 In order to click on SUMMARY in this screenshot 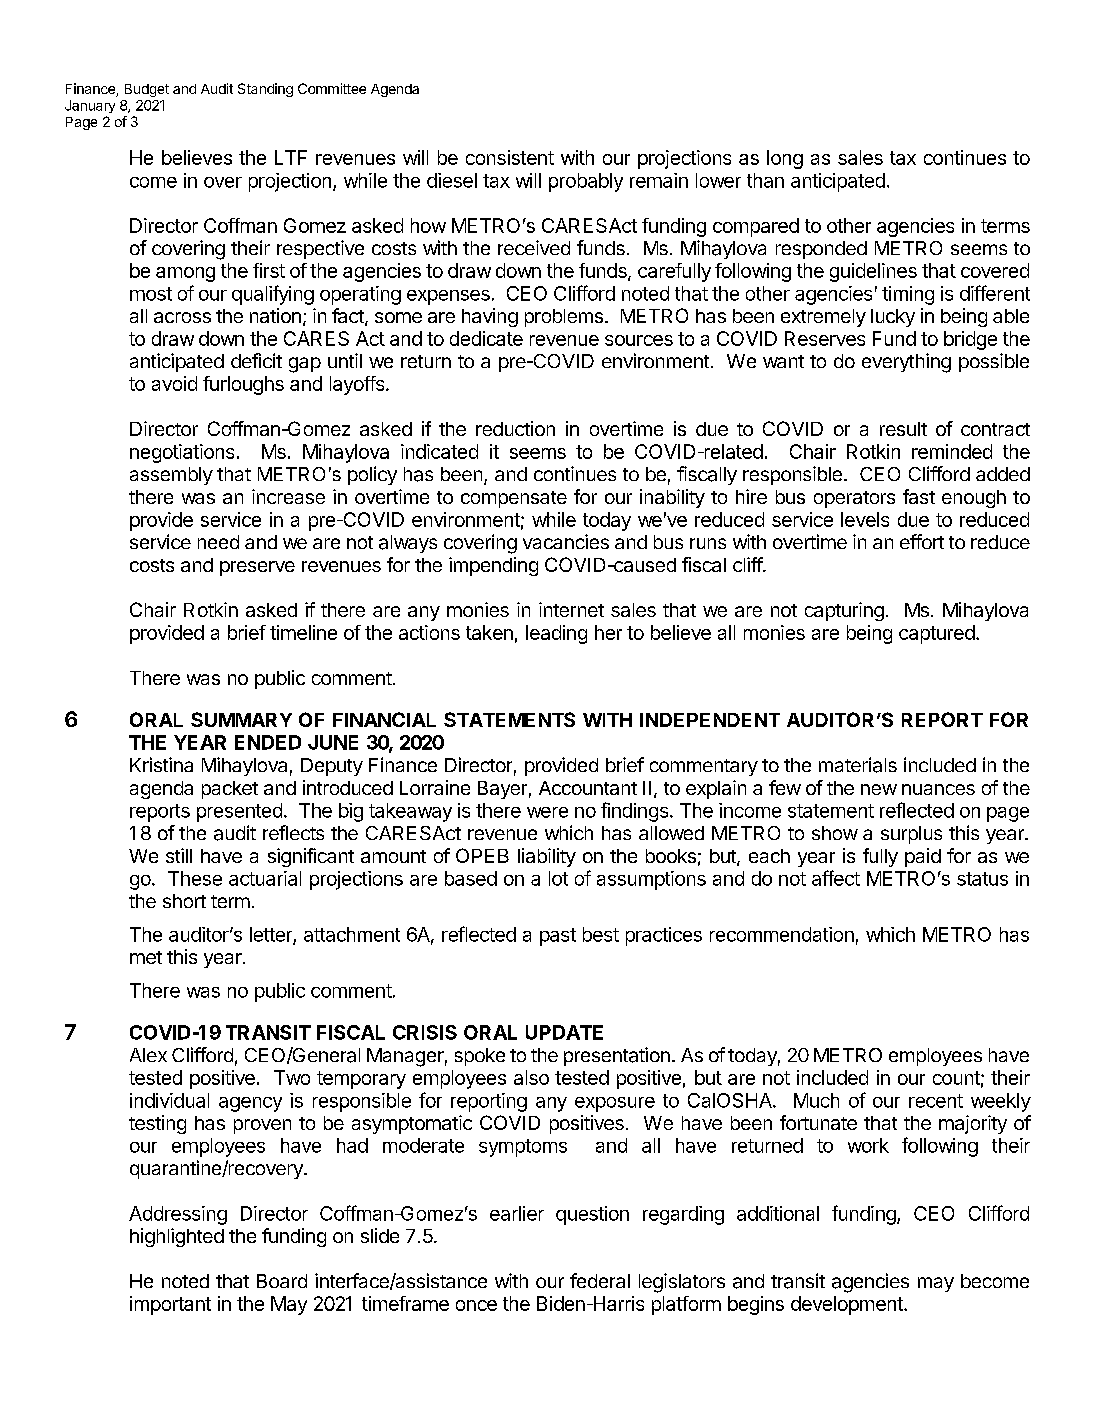, I will do `click(241, 719)`.
